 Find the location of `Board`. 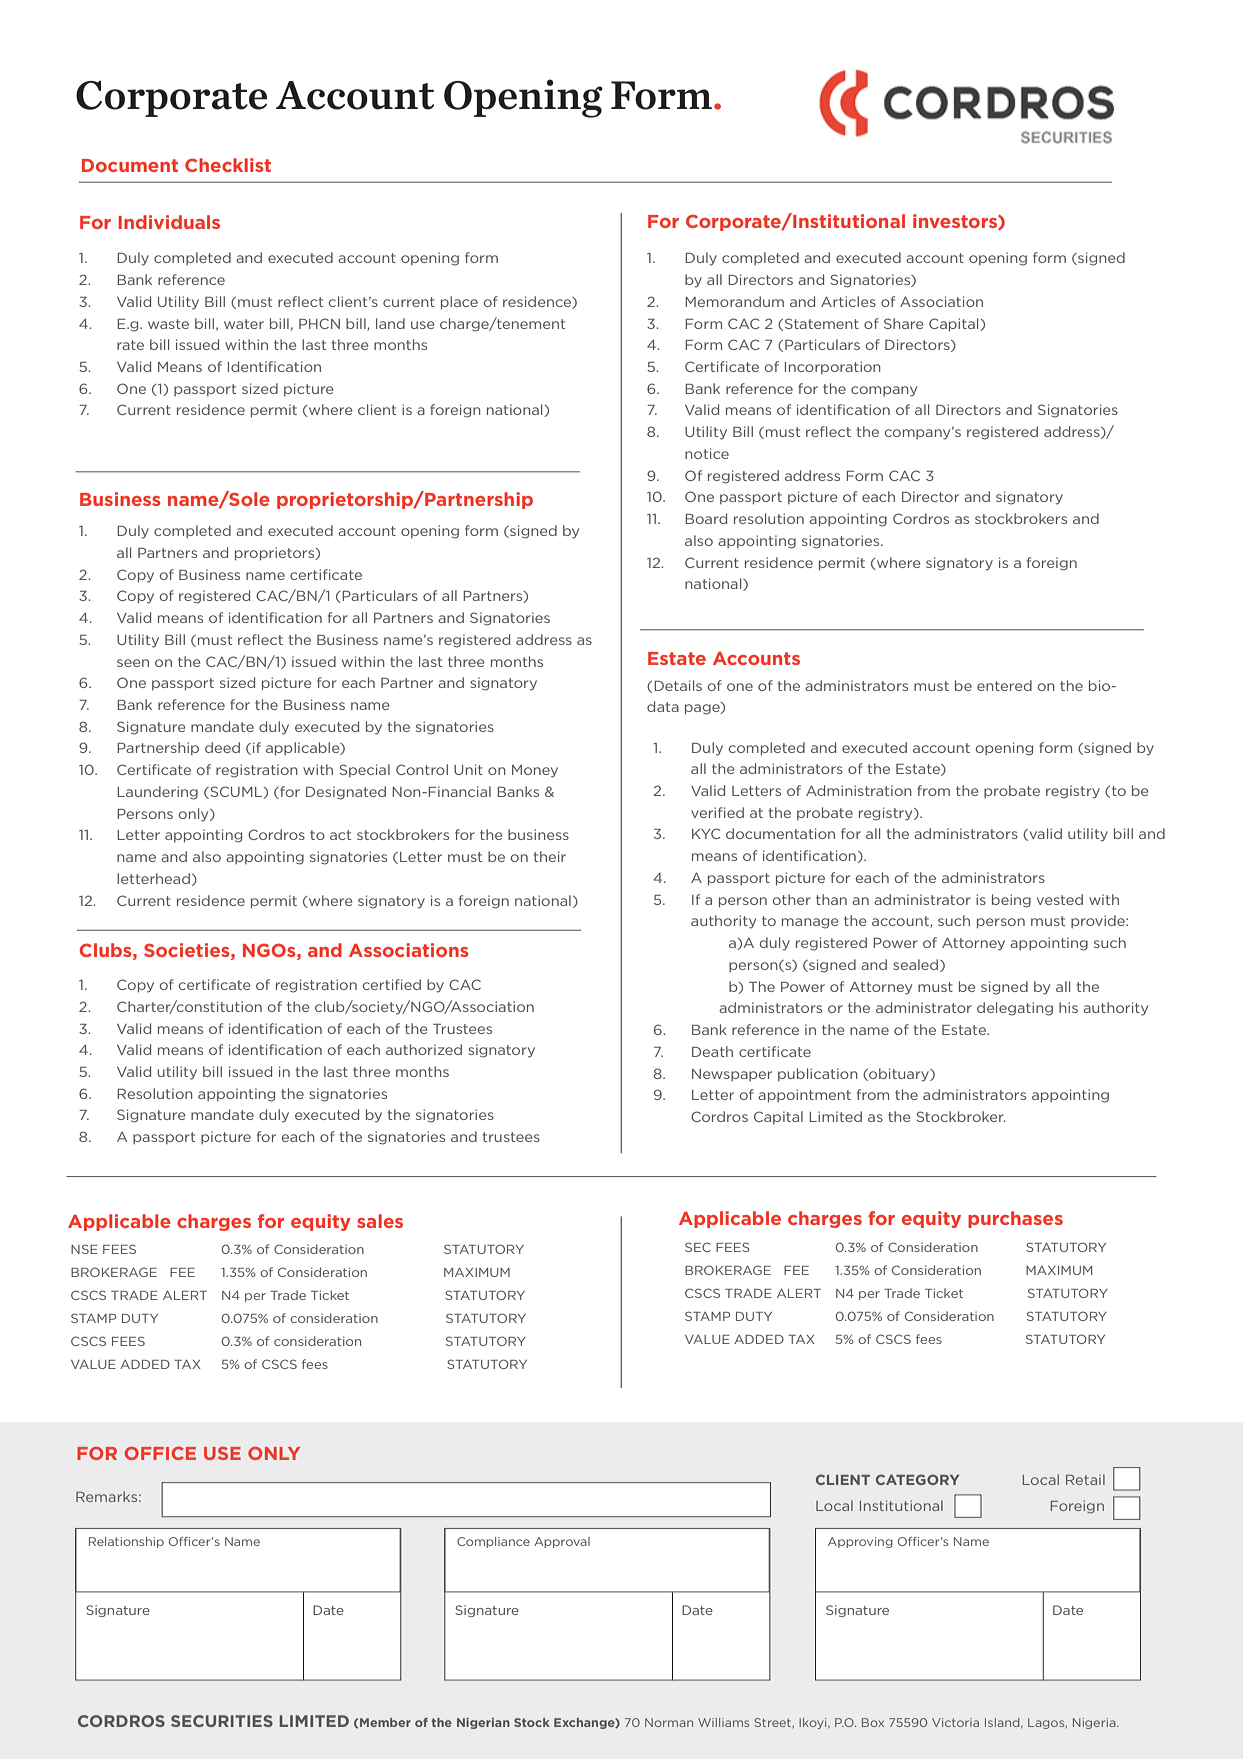

Board is located at coordinates (706, 518).
